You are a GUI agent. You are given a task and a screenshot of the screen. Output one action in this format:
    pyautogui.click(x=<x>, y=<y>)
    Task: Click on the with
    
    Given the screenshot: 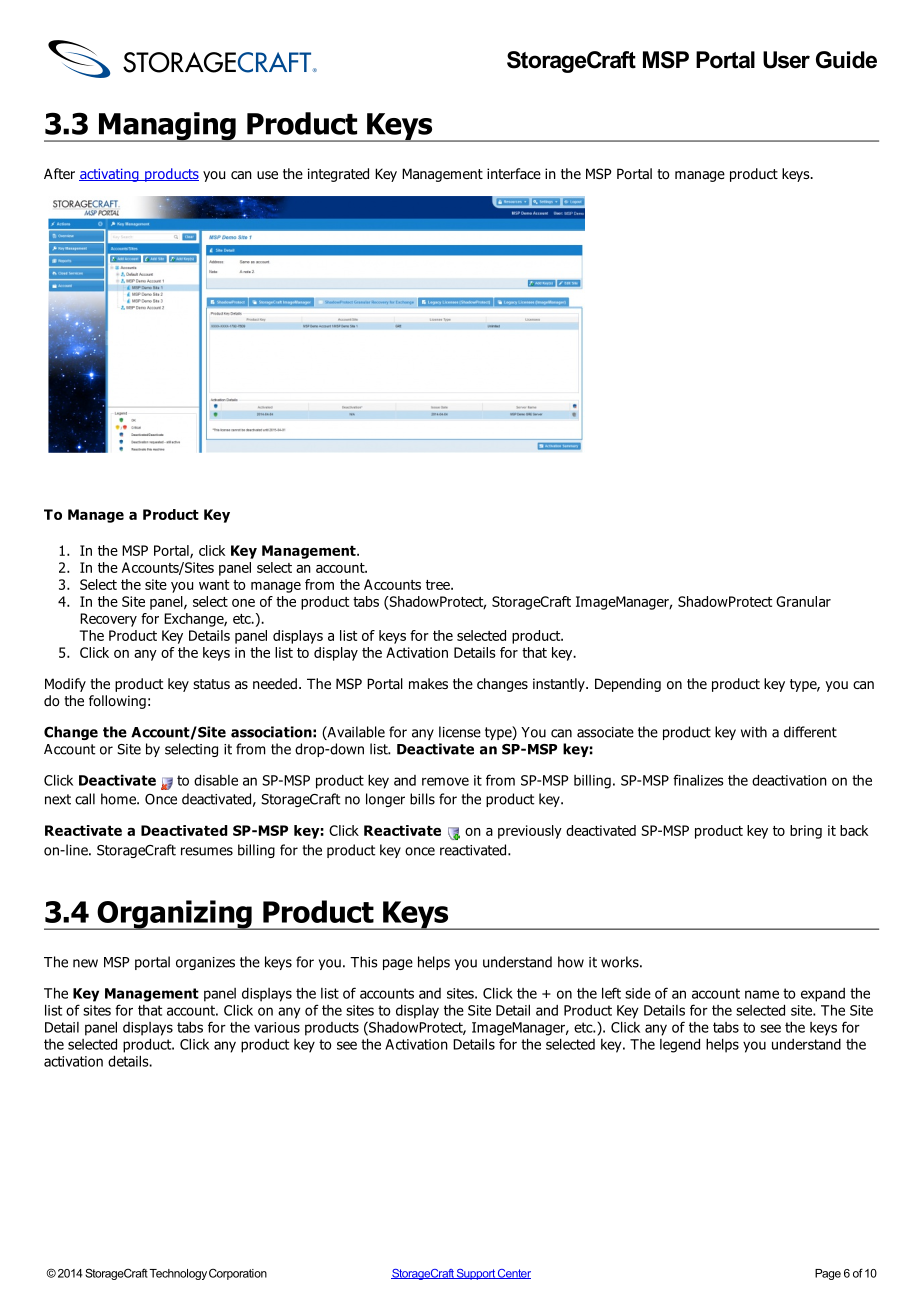 What is the action you would take?
    pyautogui.click(x=754, y=732)
